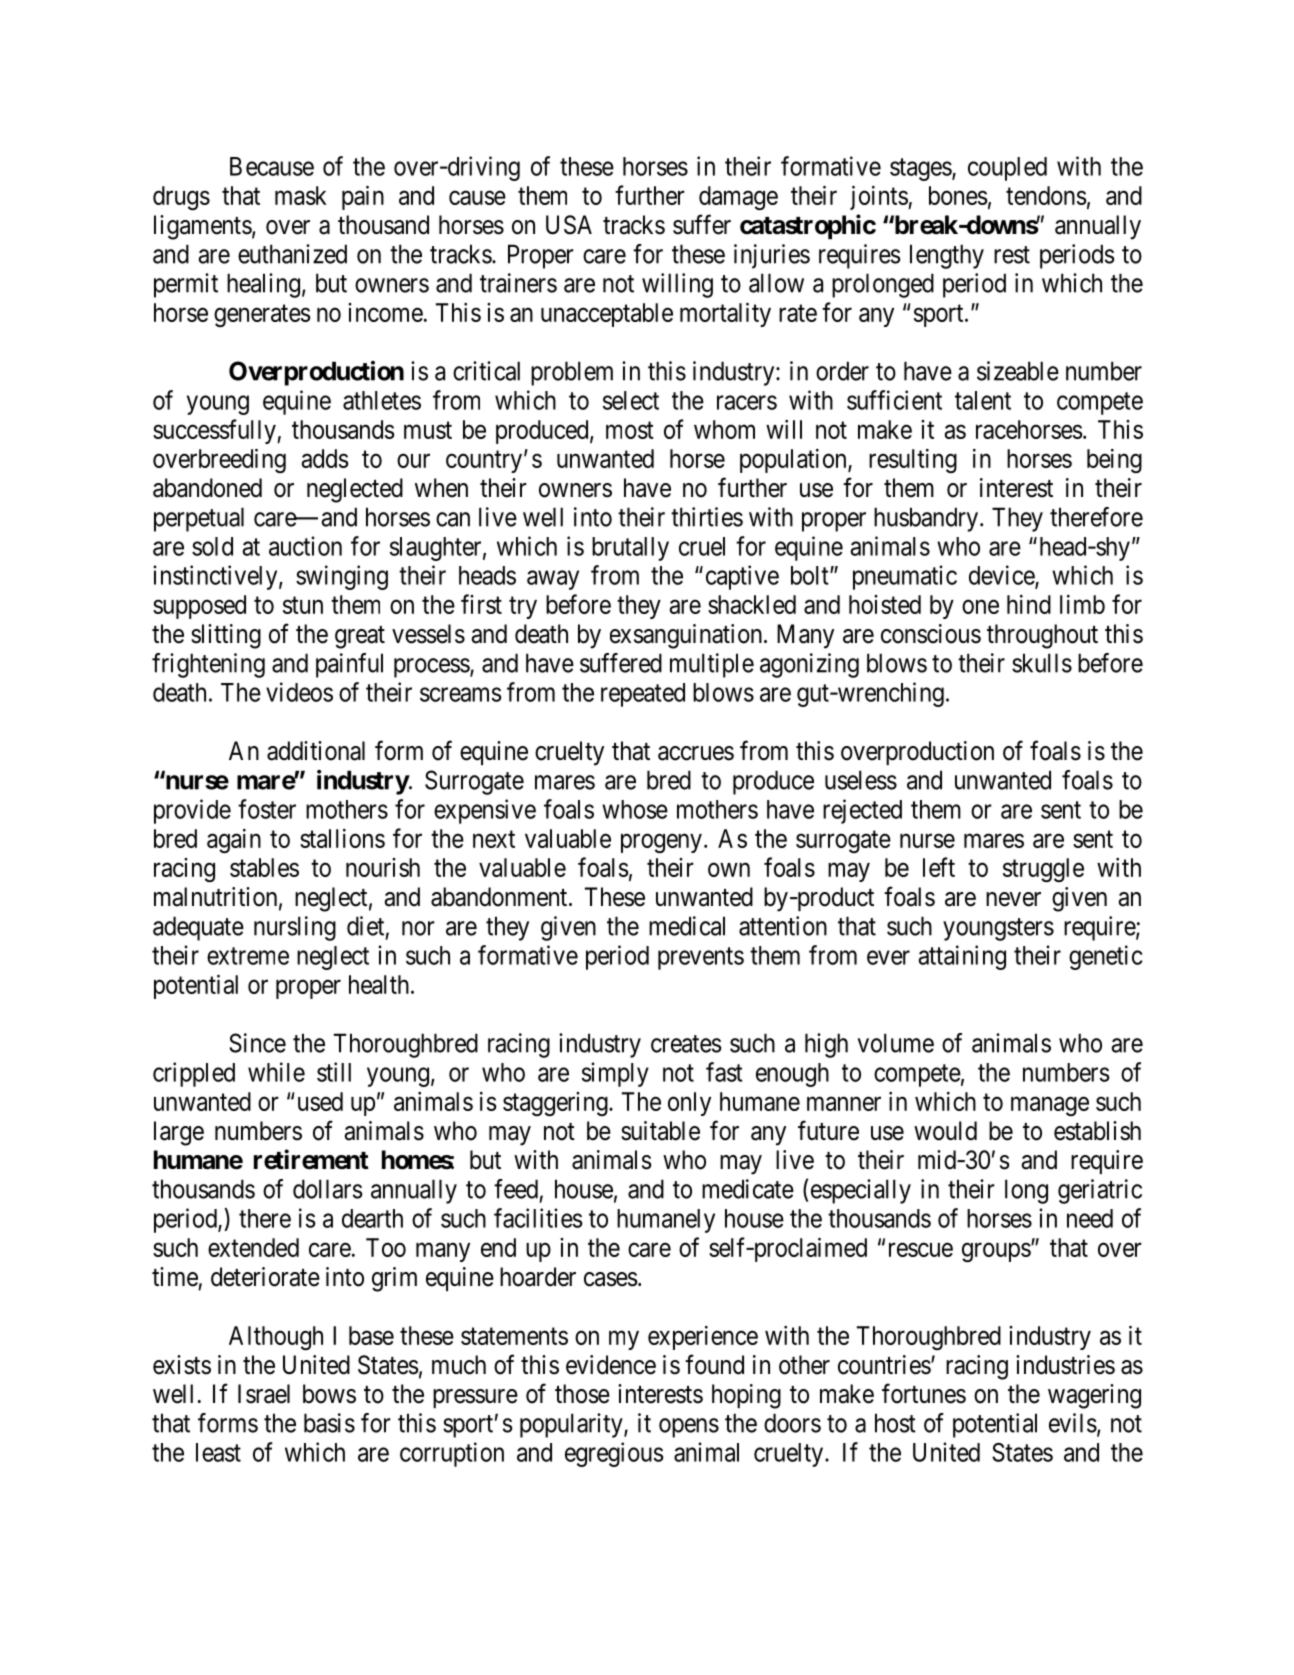 The height and width of the image is (1675, 1294). What do you see at coordinates (264, 1394) in the image?
I see `Israel` at bounding box center [264, 1394].
